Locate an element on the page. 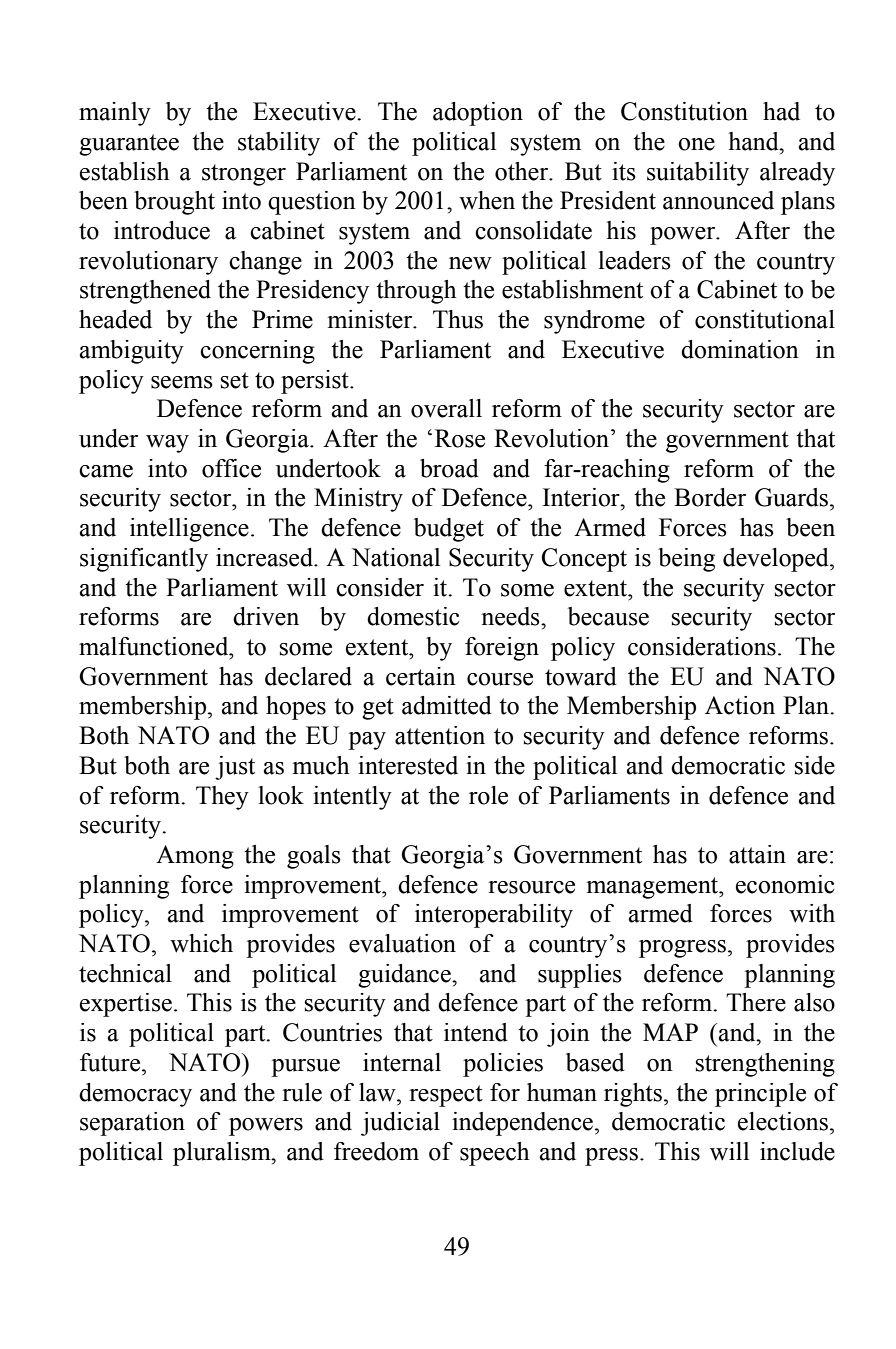 This page has height=1349, width=896. pluralism is located at coordinates (223, 1154).
